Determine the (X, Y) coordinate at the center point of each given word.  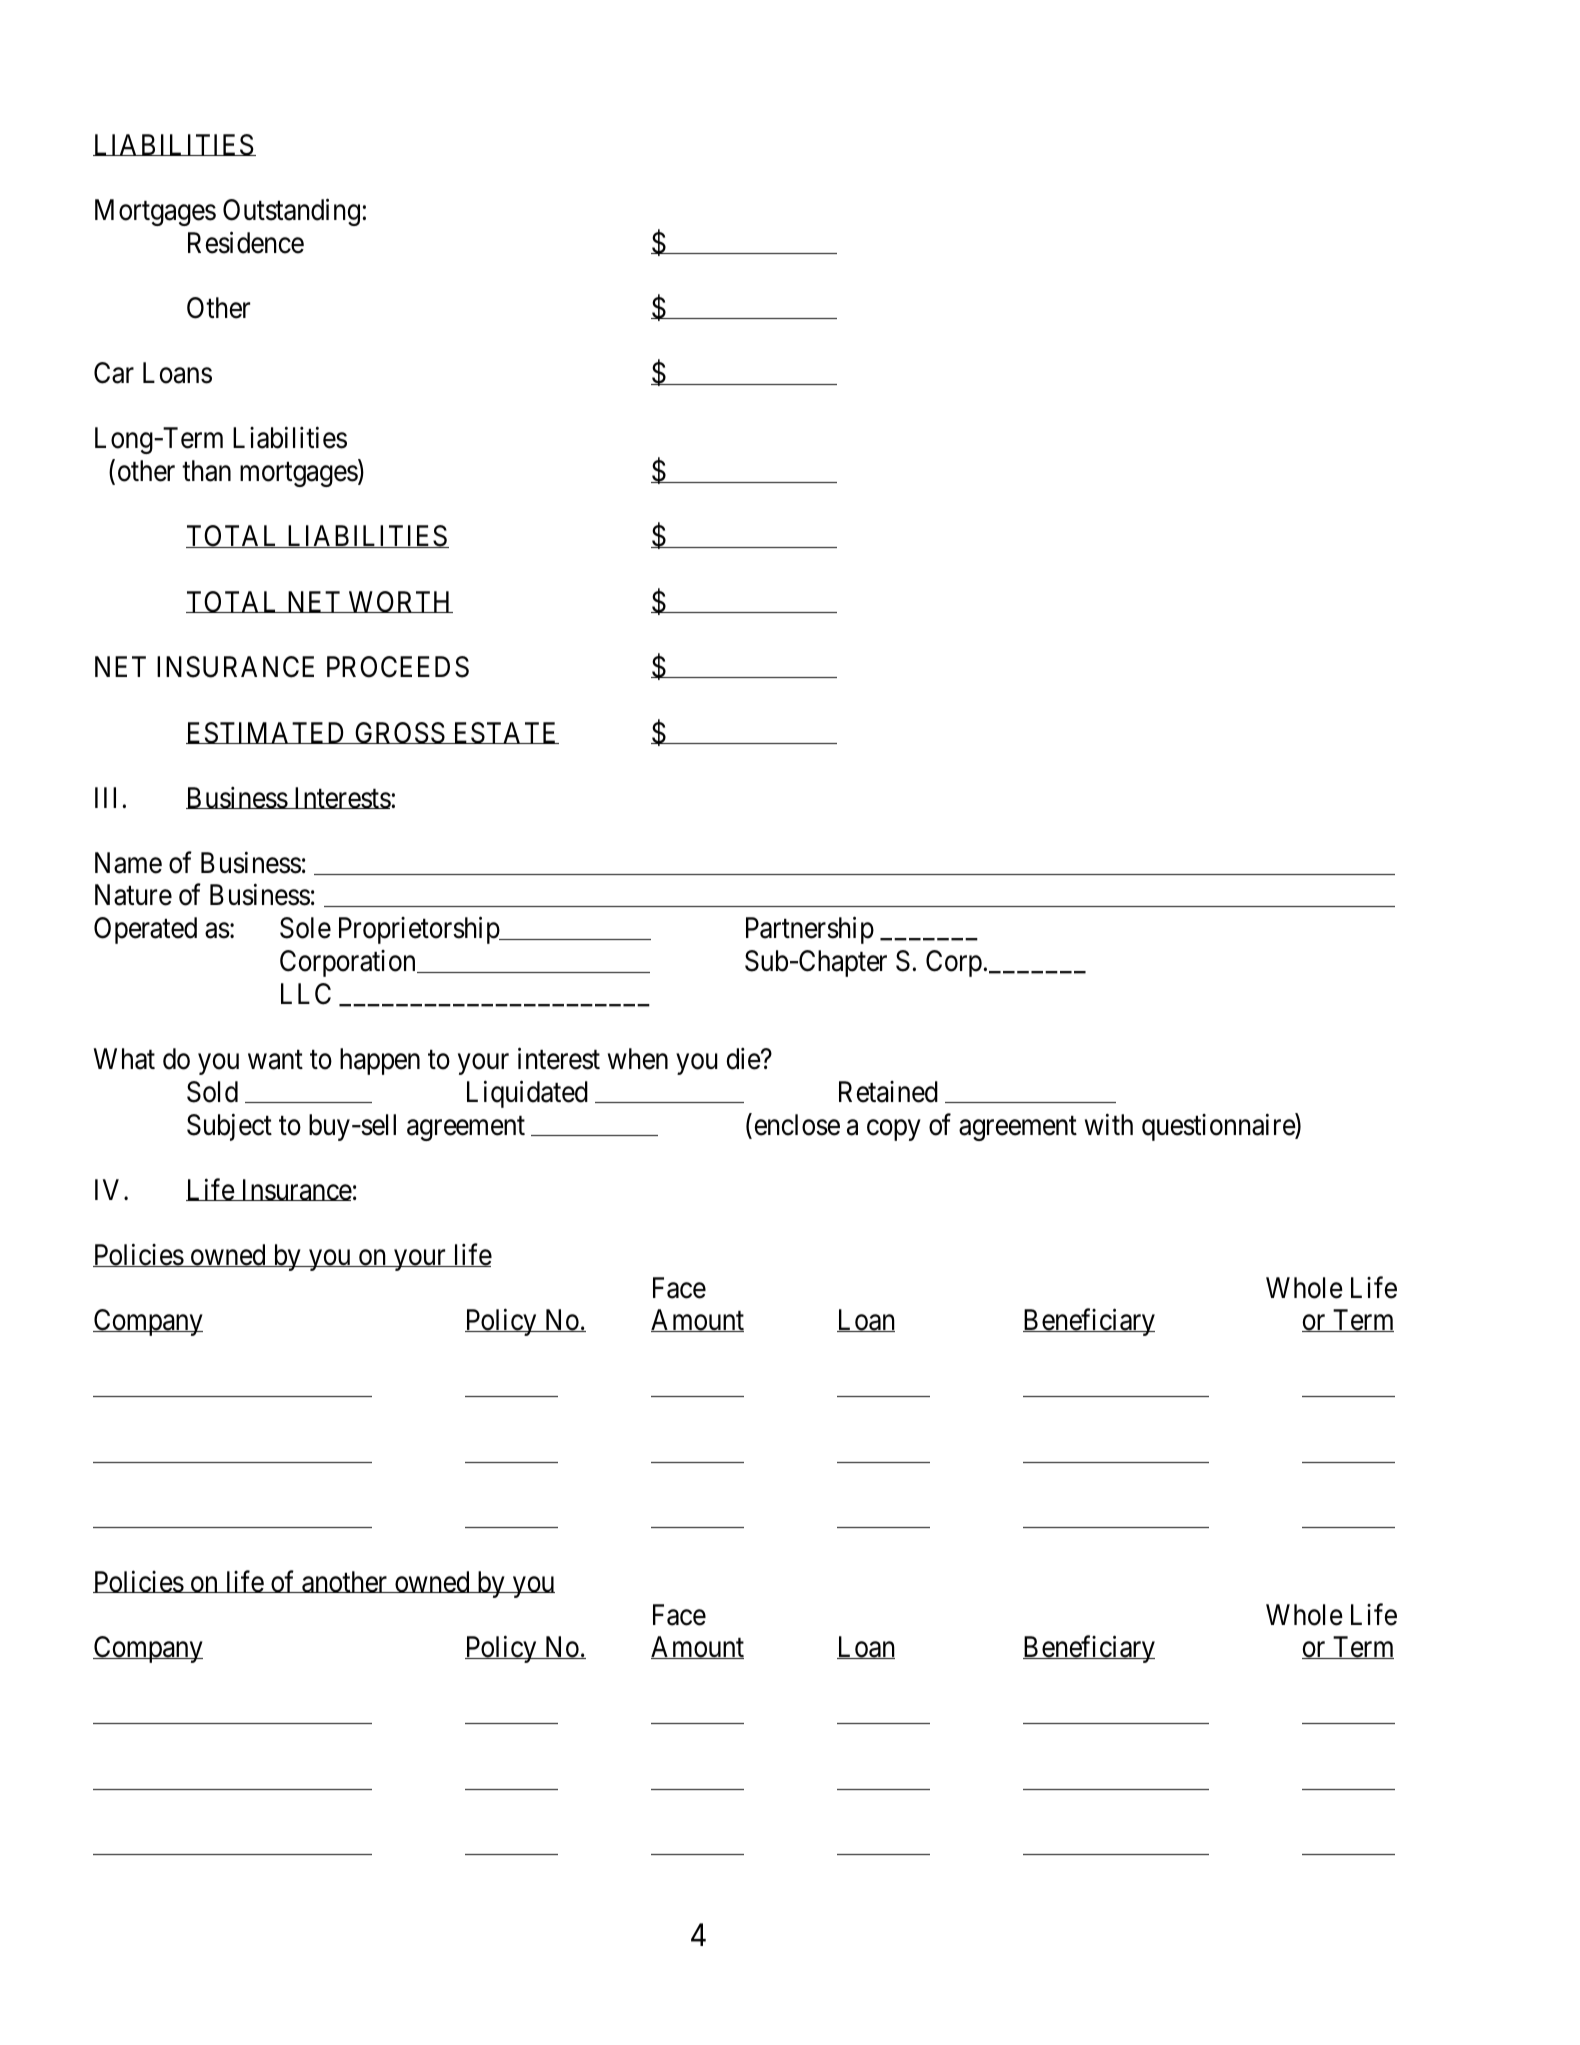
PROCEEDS (398, 667)
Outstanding (291, 212)
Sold (212, 1092)
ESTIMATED (267, 733)
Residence (246, 242)
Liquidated (527, 1094)
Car (114, 373)
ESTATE (505, 733)
